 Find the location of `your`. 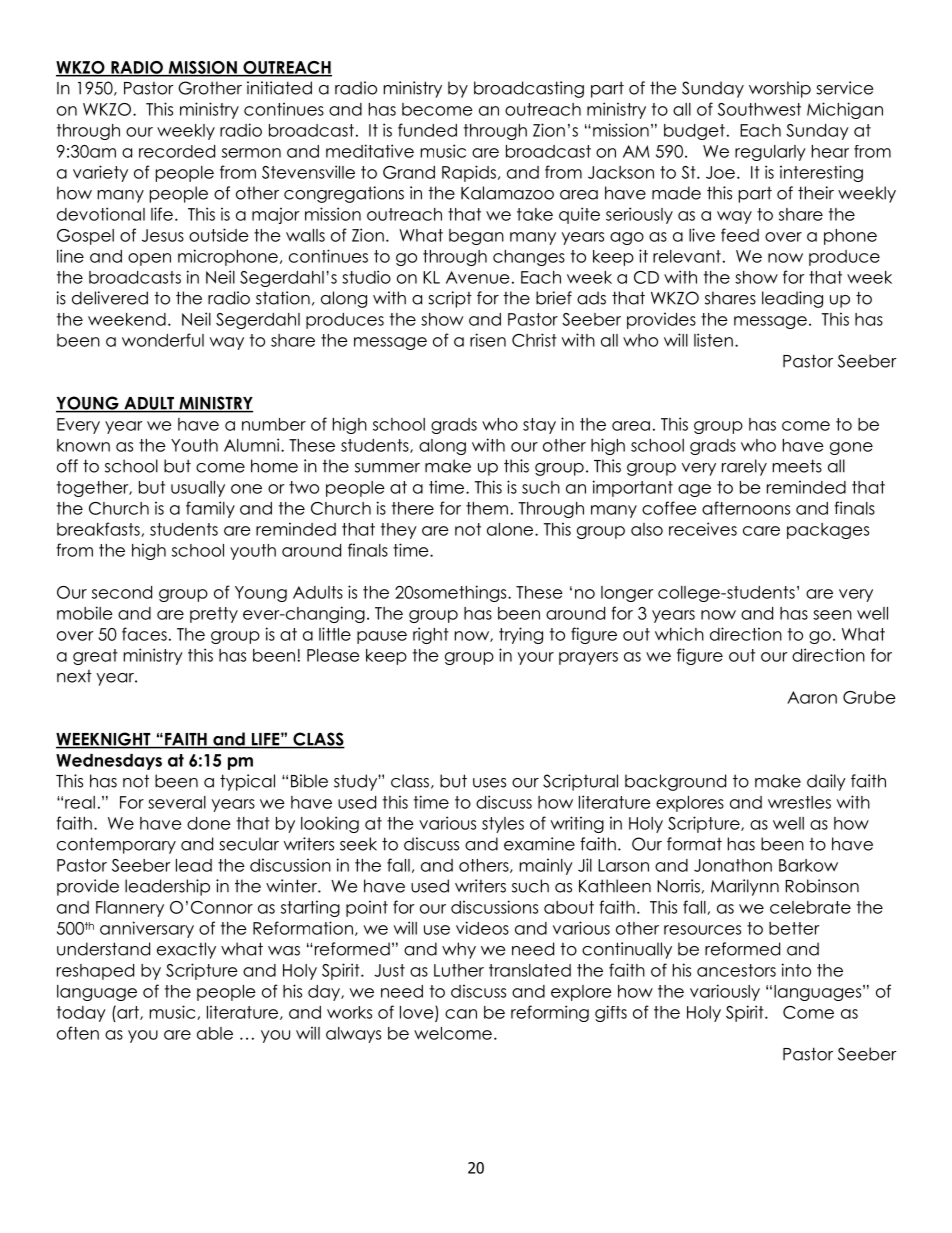

your is located at coordinates (536, 658).
